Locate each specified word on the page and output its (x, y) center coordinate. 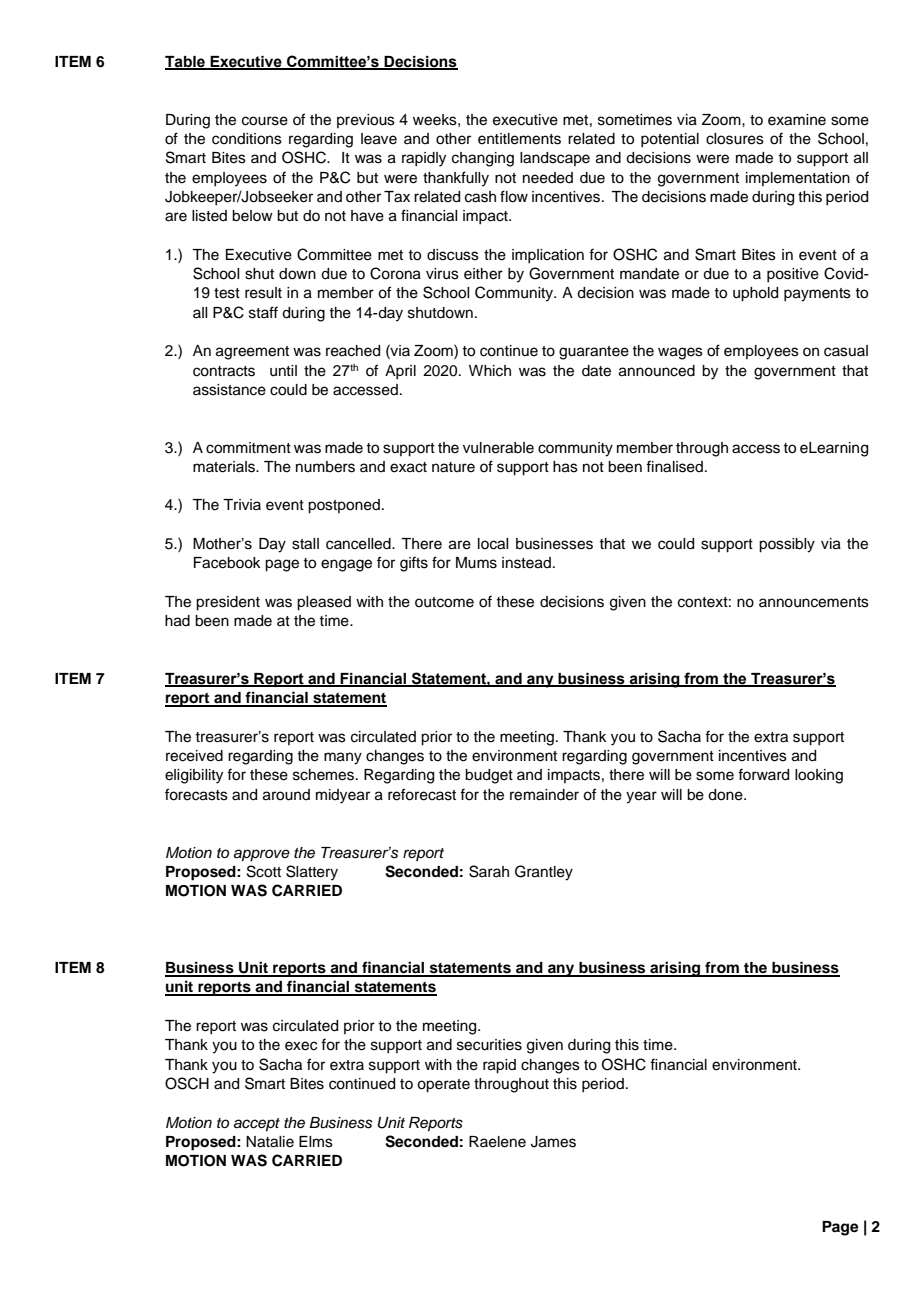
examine (797, 120)
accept (257, 1125)
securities (489, 1045)
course (265, 121)
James (553, 1142)
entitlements (519, 139)
